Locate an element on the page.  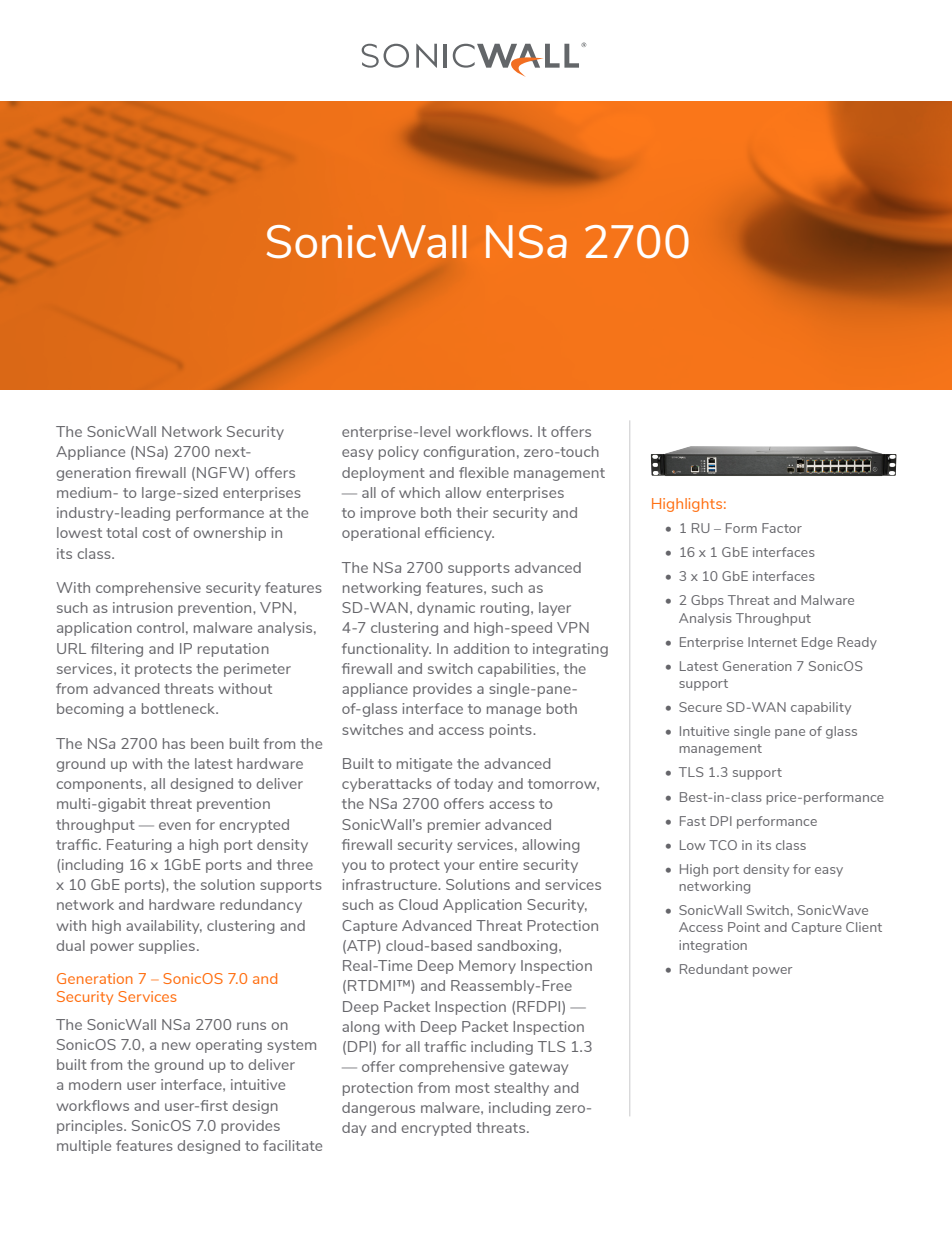
integration is located at coordinates (713, 946).
